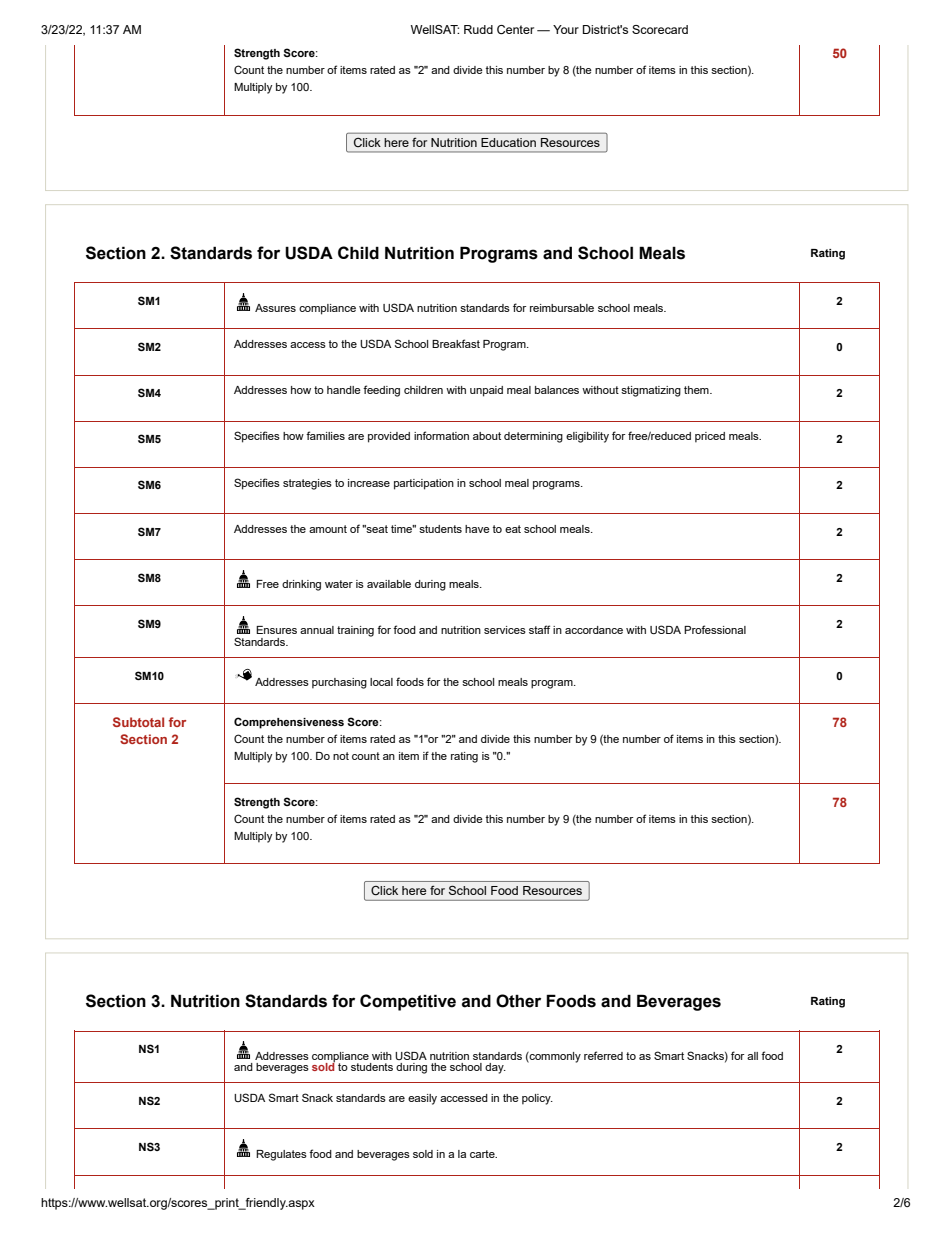  I want to click on Professional, so click(715, 629).
